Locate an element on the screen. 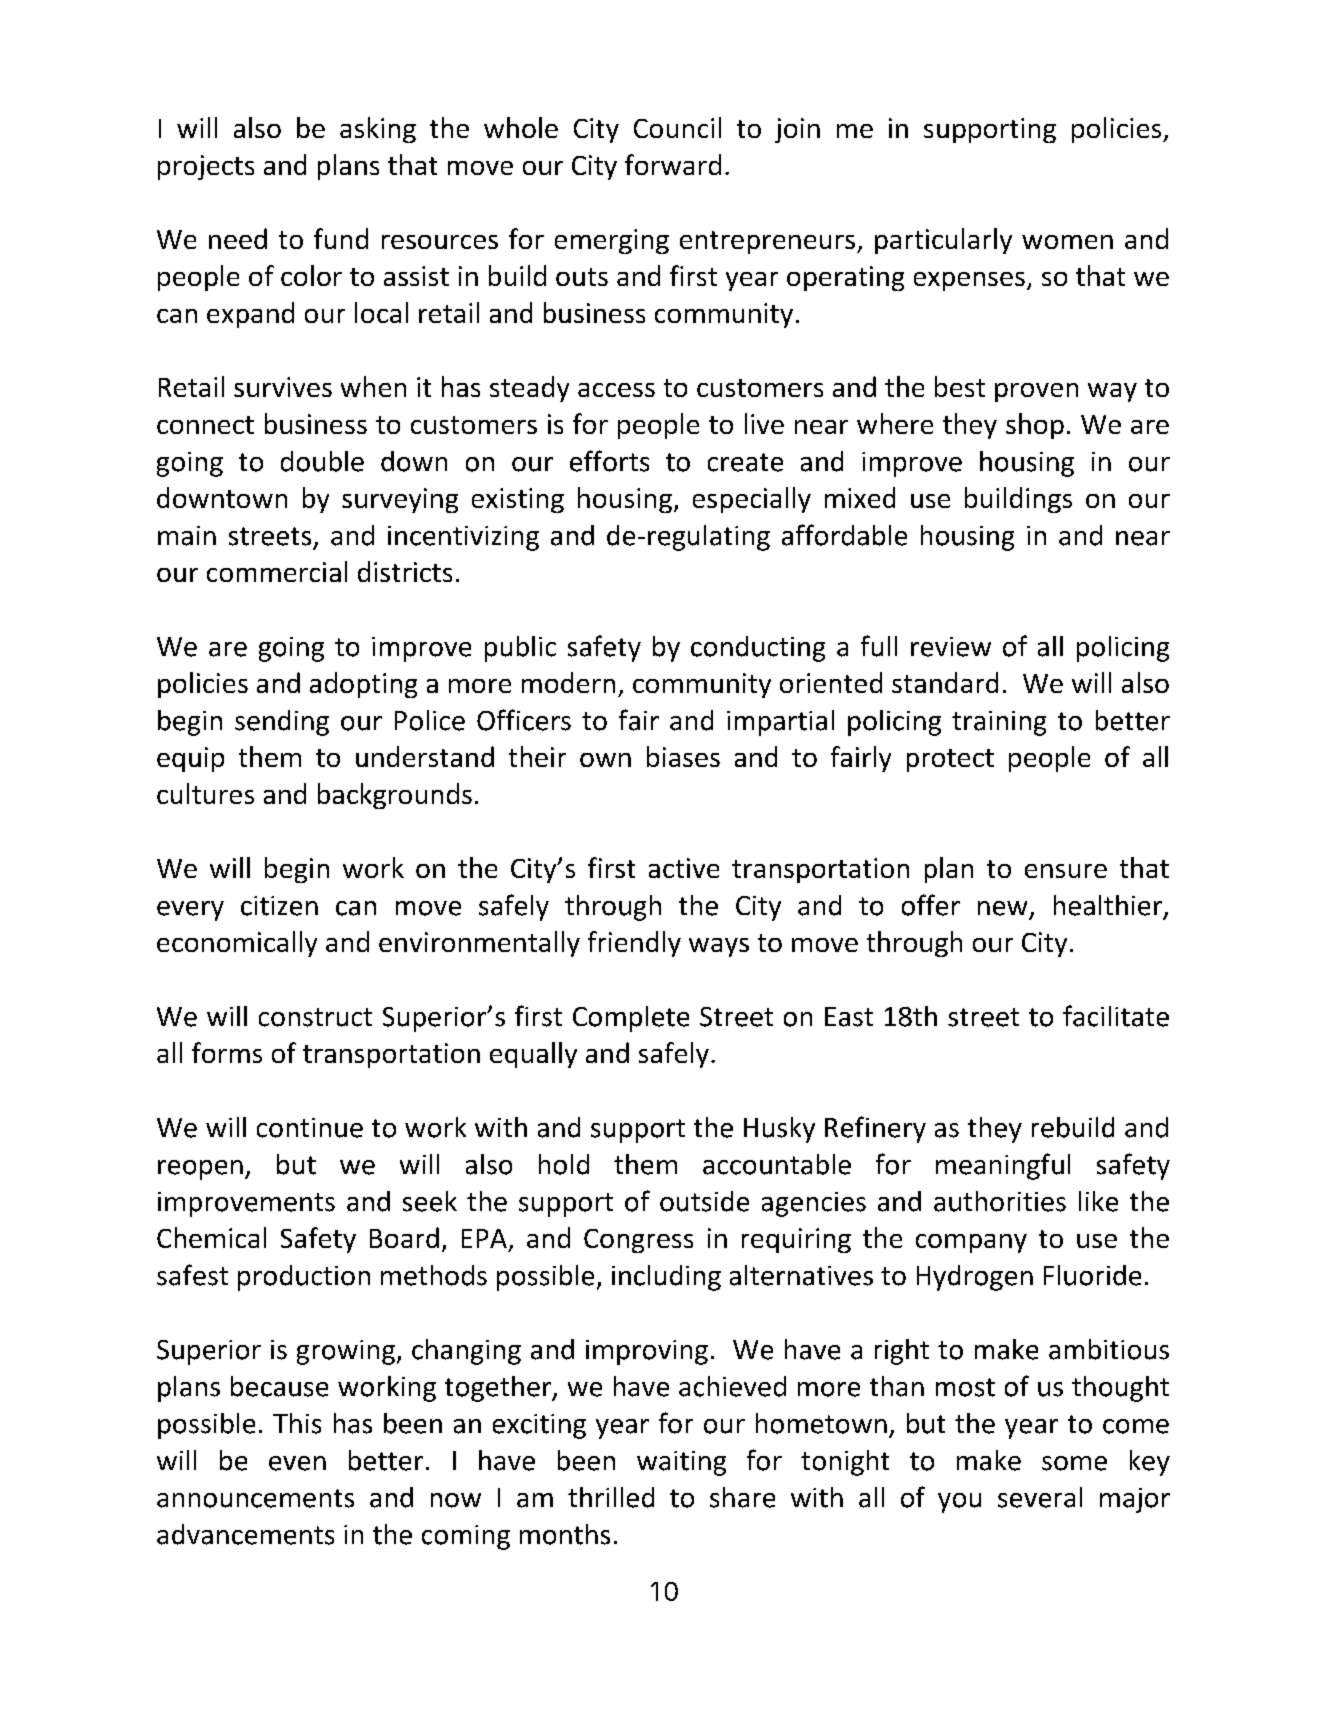 Image resolution: width=1326 pixels, height=1715 pixels. shop is located at coordinates (1035, 426).
